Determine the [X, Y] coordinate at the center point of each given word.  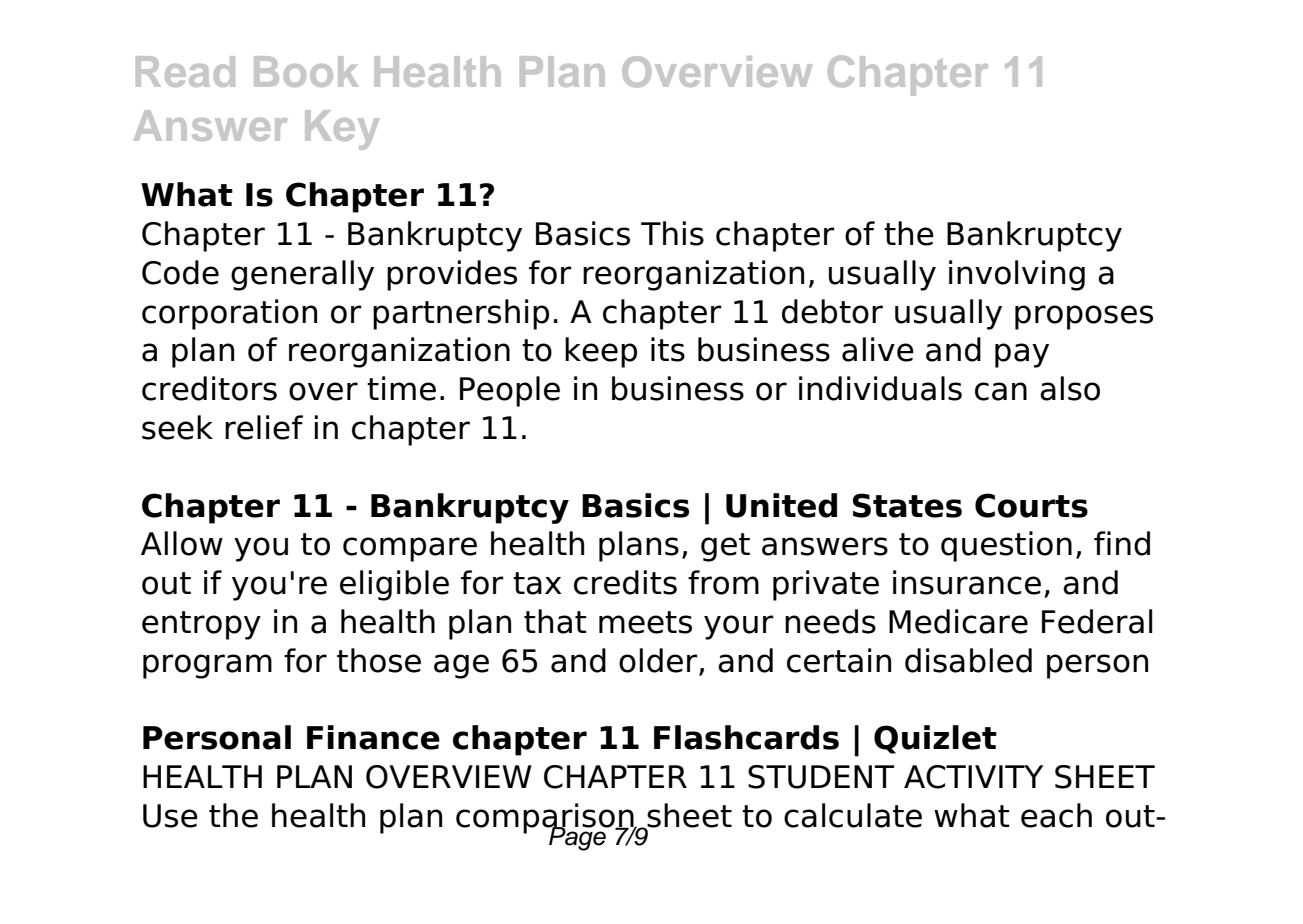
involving [1017, 275]
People [510, 391]
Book [306, 71]
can [1001, 391]
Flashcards [746, 737]
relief [264, 427]
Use [170, 816]
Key [342, 130]
